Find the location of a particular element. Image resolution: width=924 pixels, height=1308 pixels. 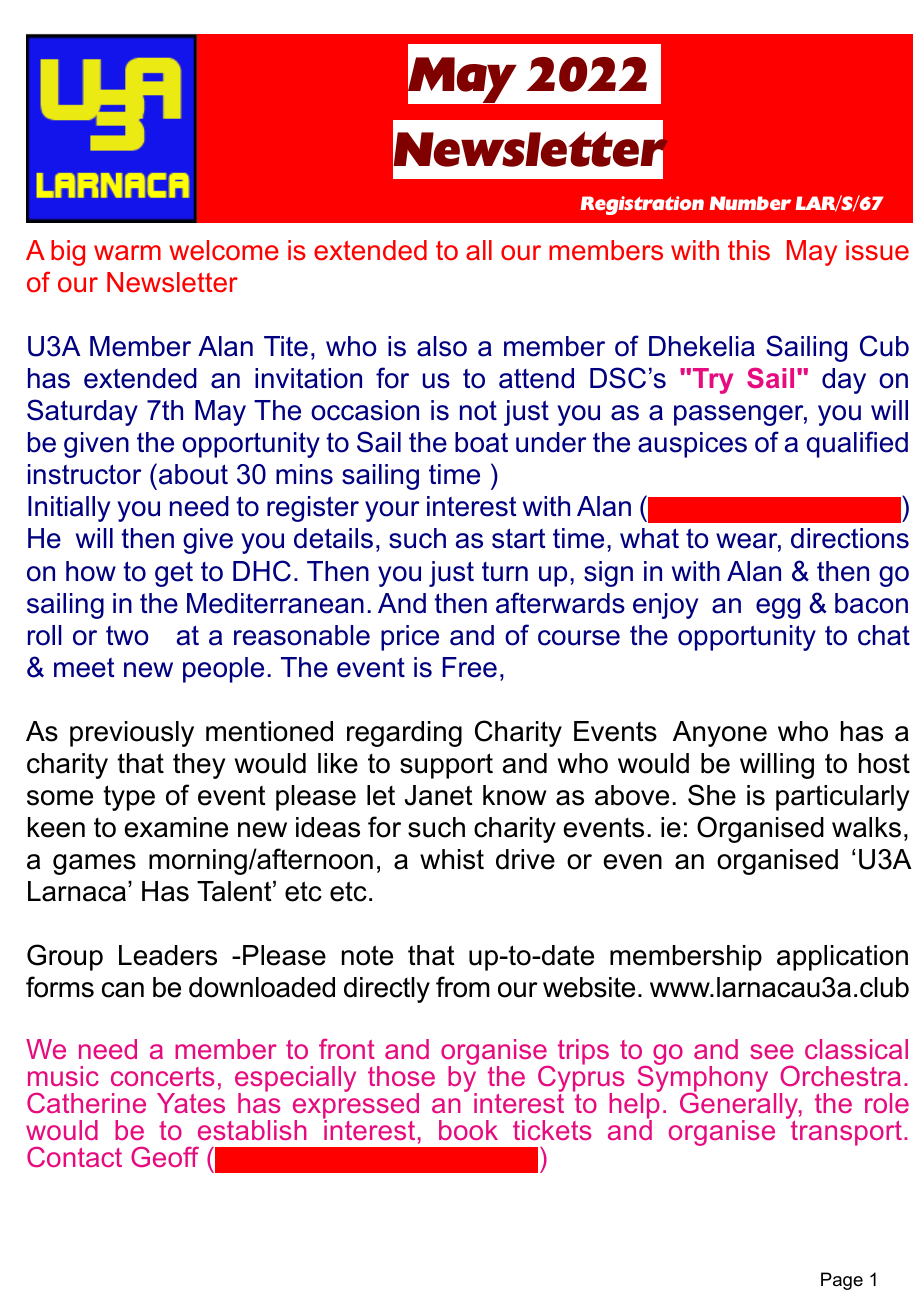

also is located at coordinates (442, 346).
